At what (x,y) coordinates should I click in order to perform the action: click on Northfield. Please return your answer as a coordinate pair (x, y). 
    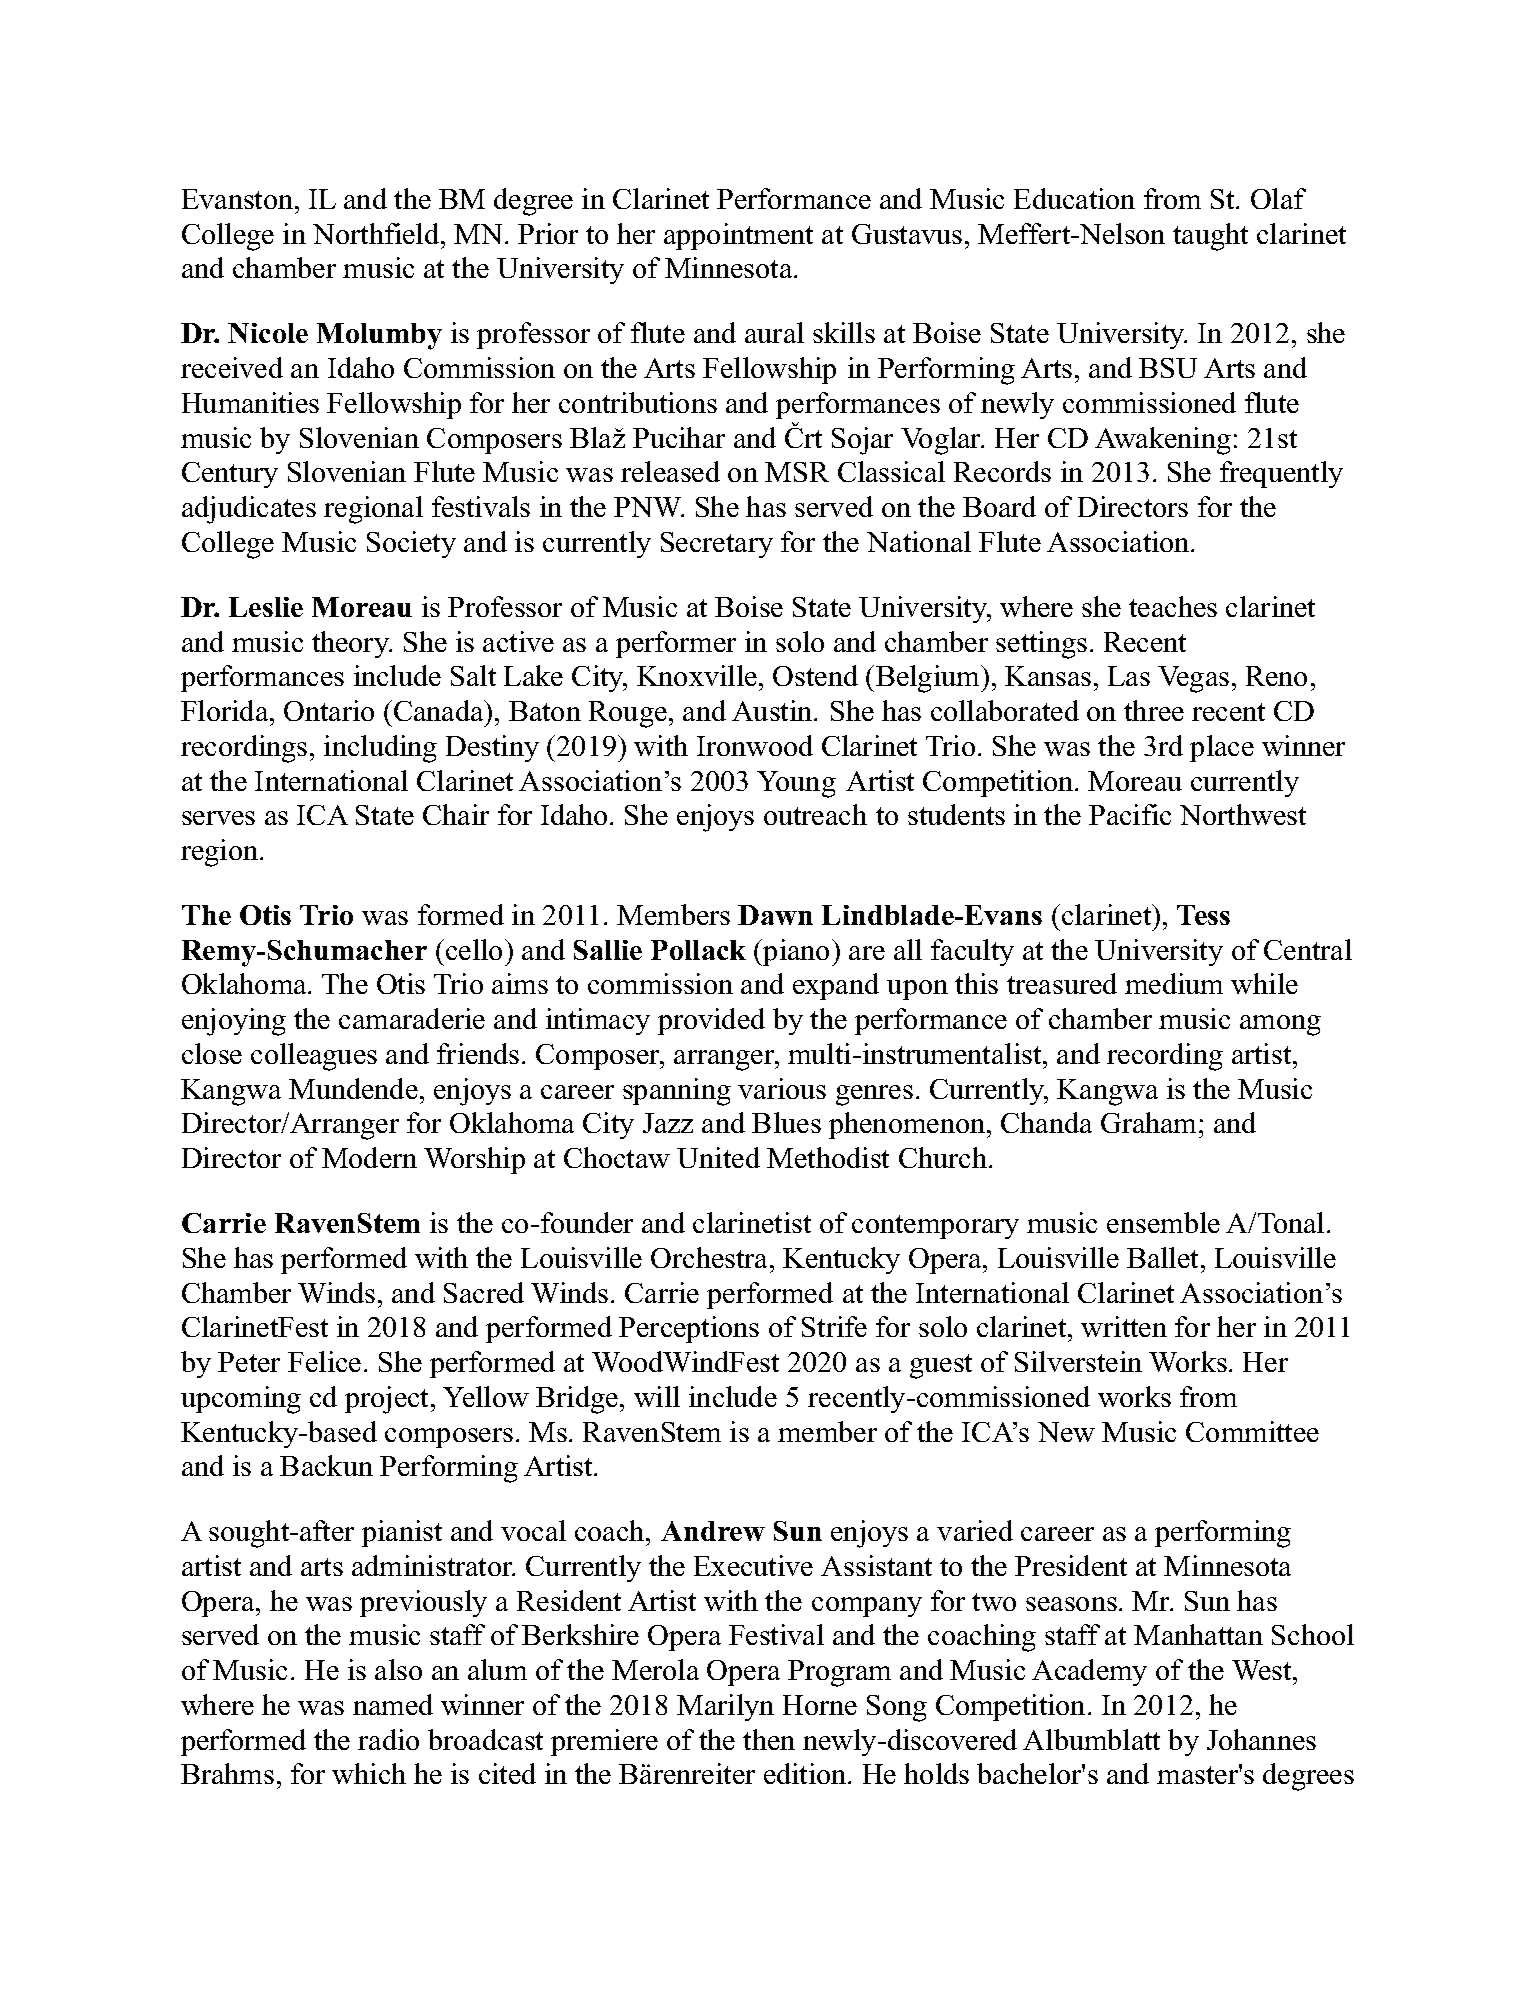
    Looking at the image, I should click on (377, 233).
